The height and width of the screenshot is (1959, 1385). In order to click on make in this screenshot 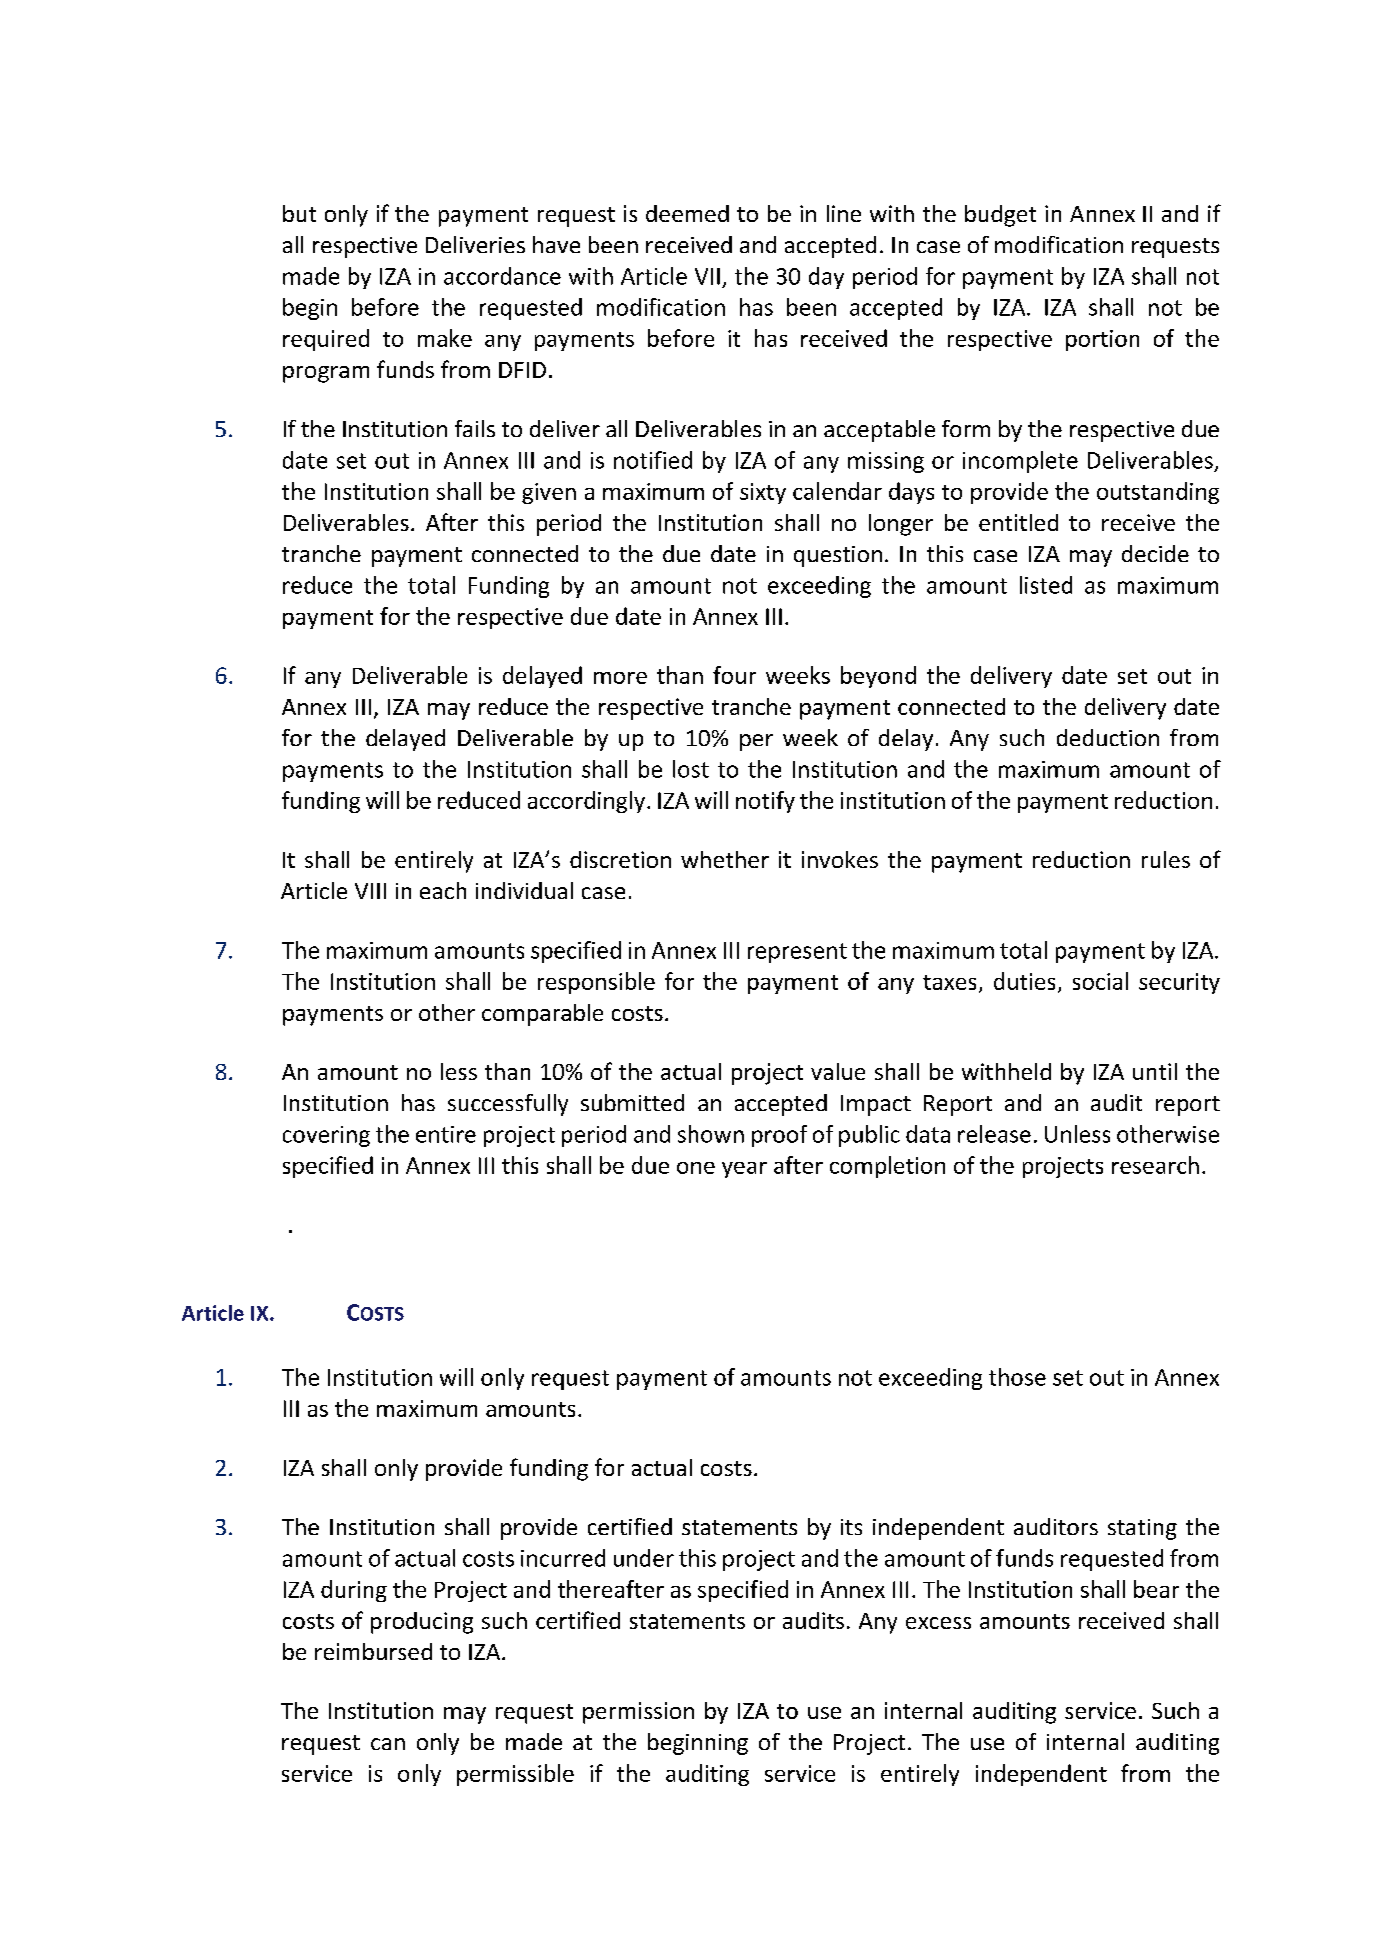, I will do `click(445, 338)`.
